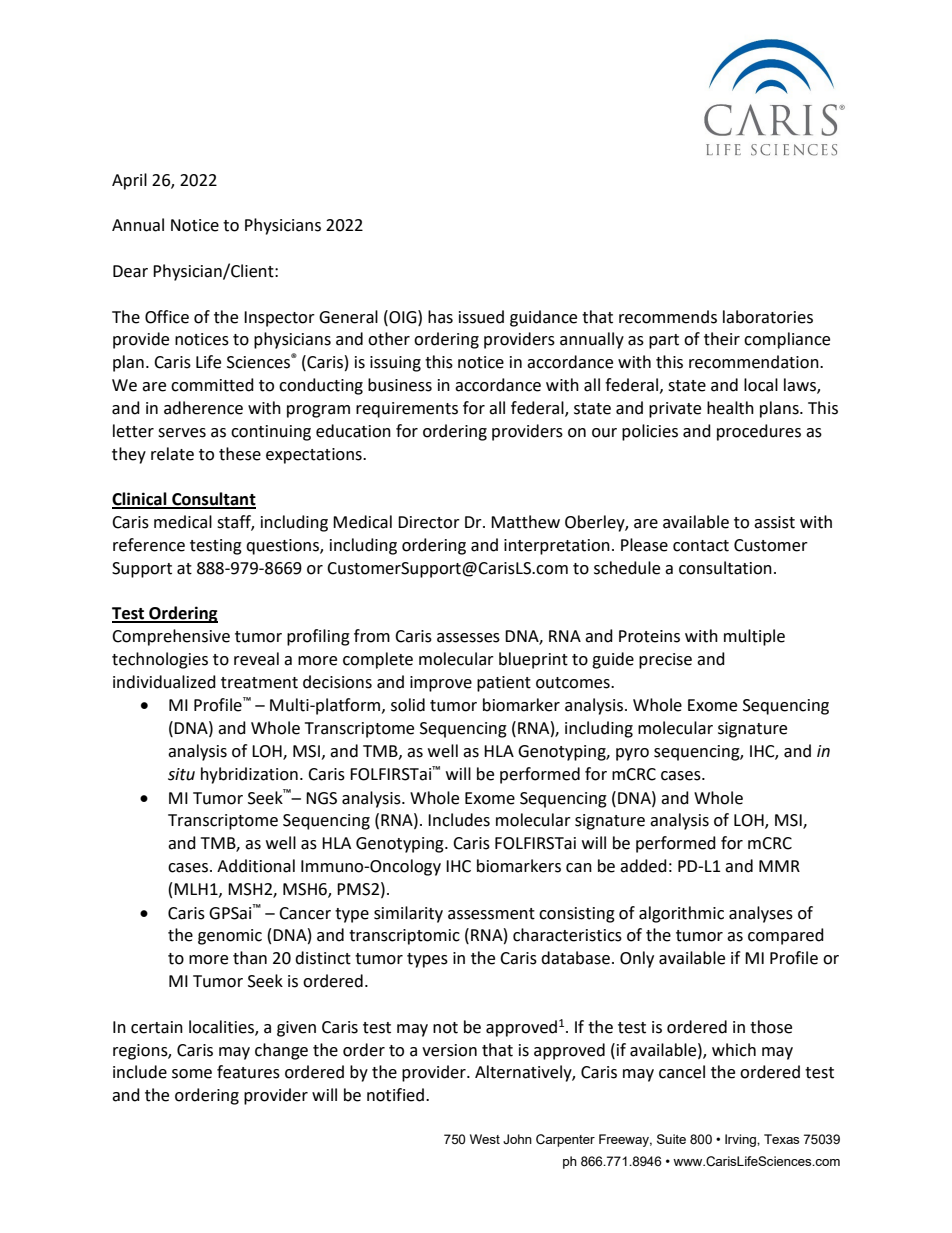 The width and height of the screenshot is (952, 1233). Describe the element at coordinates (668, 317) in the screenshot. I see `recommends` at that location.
